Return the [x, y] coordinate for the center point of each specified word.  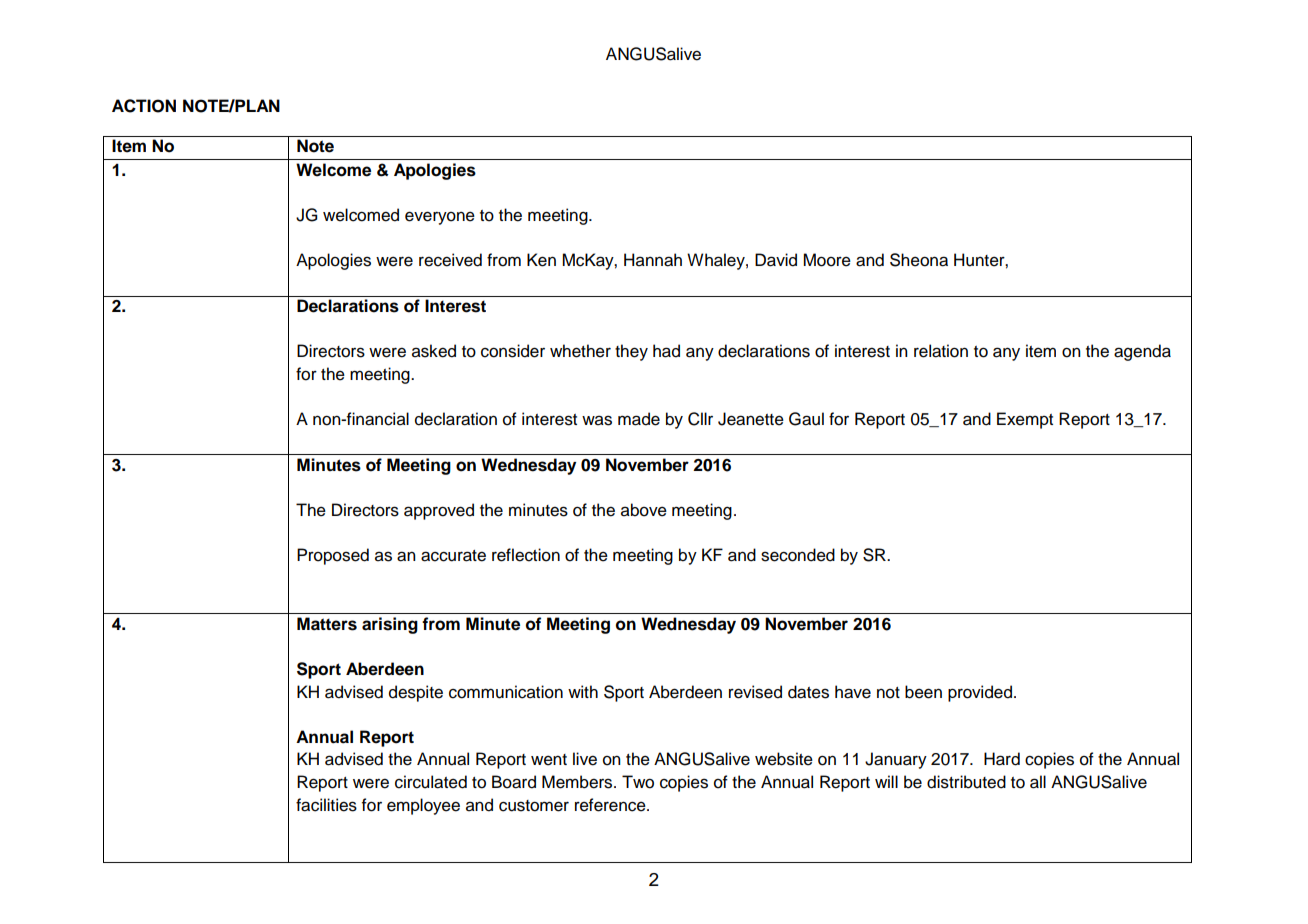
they [631, 352]
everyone [440, 218]
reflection [526, 555]
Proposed [333, 556]
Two [638, 782]
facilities [326, 805]
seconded [798, 555]
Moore [827, 260]
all [1038, 782]
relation [941, 351]
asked [434, 351]
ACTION [144, 106]
